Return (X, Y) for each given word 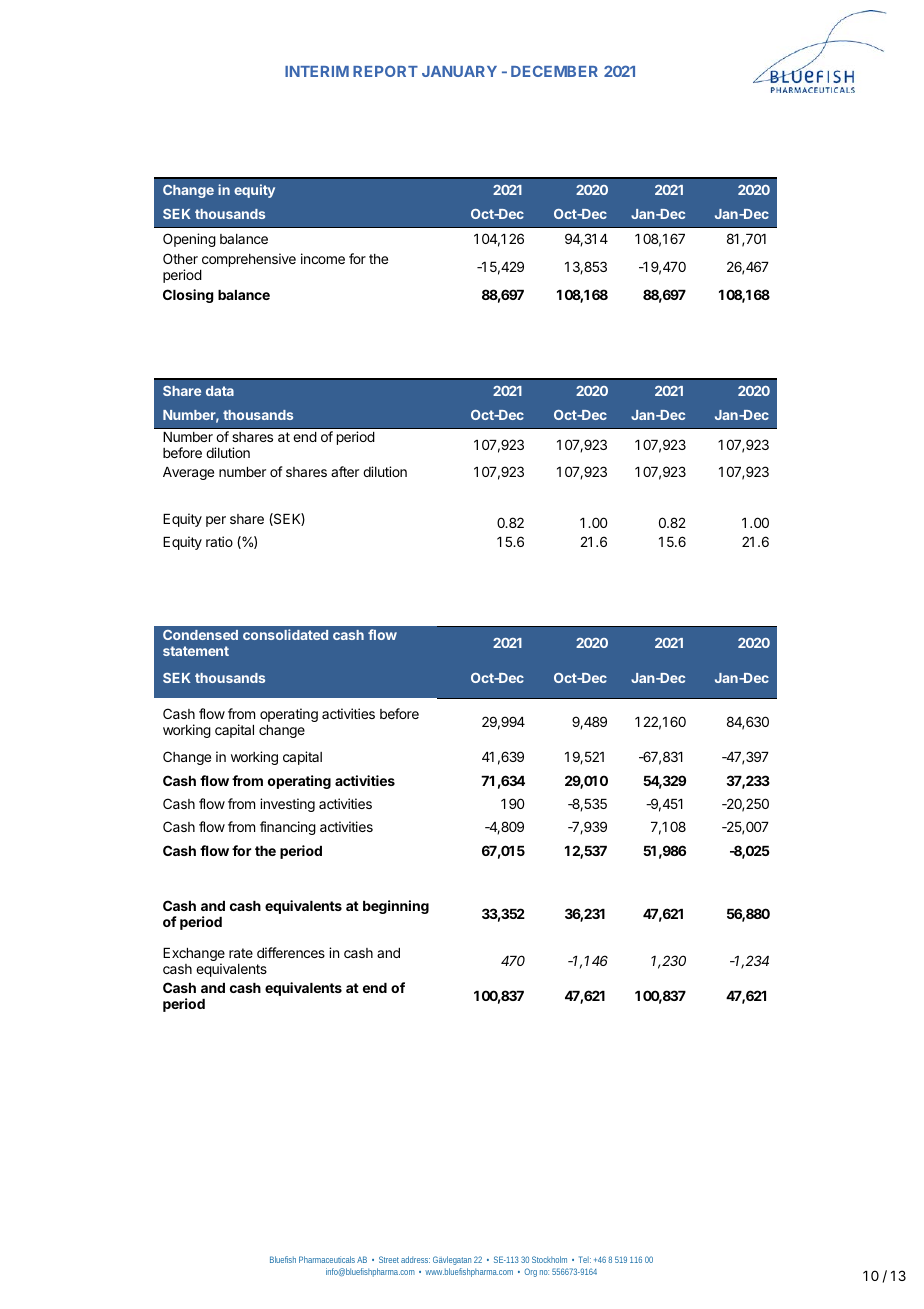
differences (291, 952)
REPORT (385, 71)
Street (389, 1259)
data (220, 391)
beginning (396, 907)
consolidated (285, 634)
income (323, 258)
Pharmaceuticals (327, 1259)
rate (241, 953)
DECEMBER (554, 71)
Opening (189, 240)
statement (196, 651)
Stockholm (549, 1259)
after (345, 471)
